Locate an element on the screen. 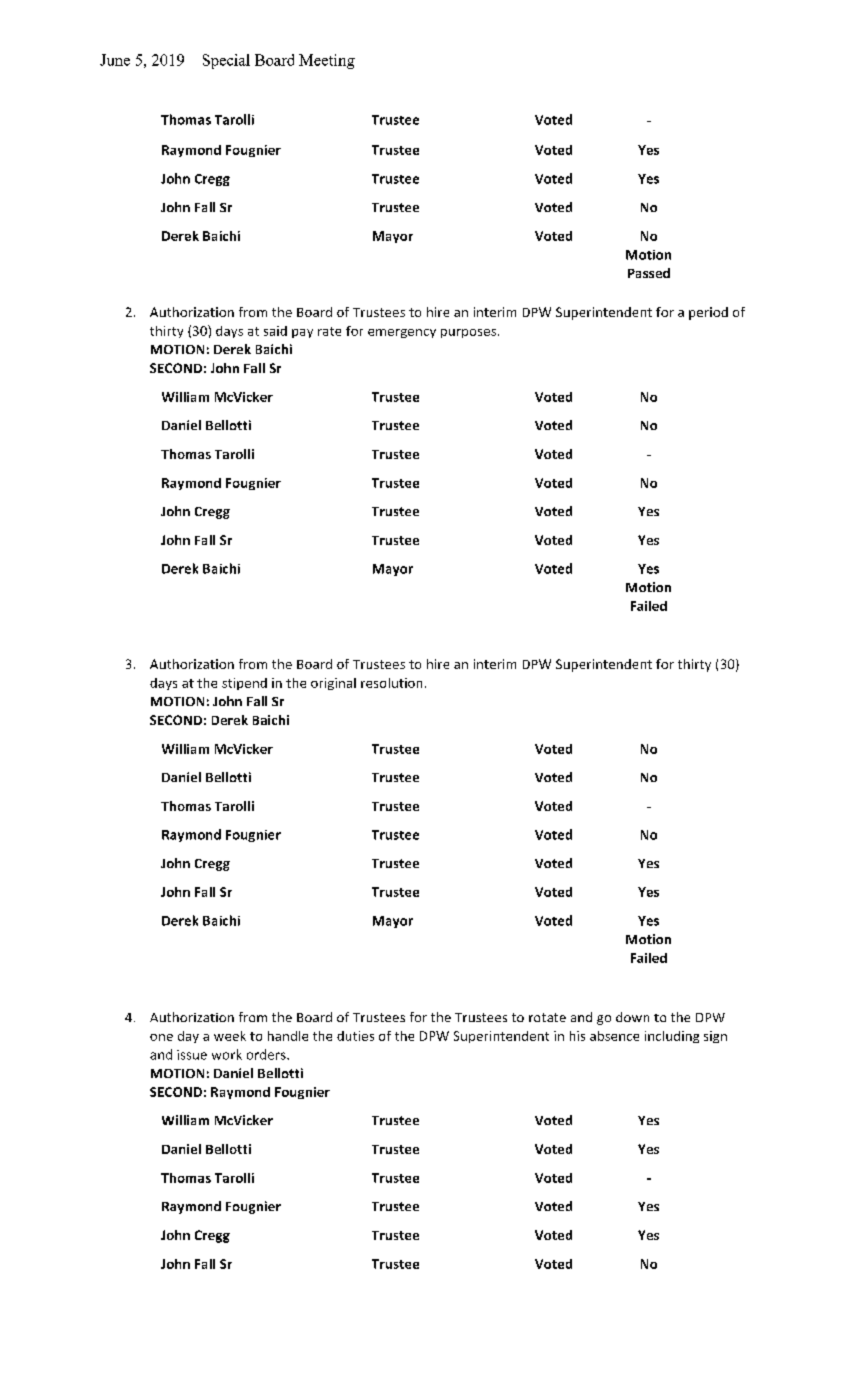 The image size is (849, 1400). Passed is located at coordinates (649, 273).
